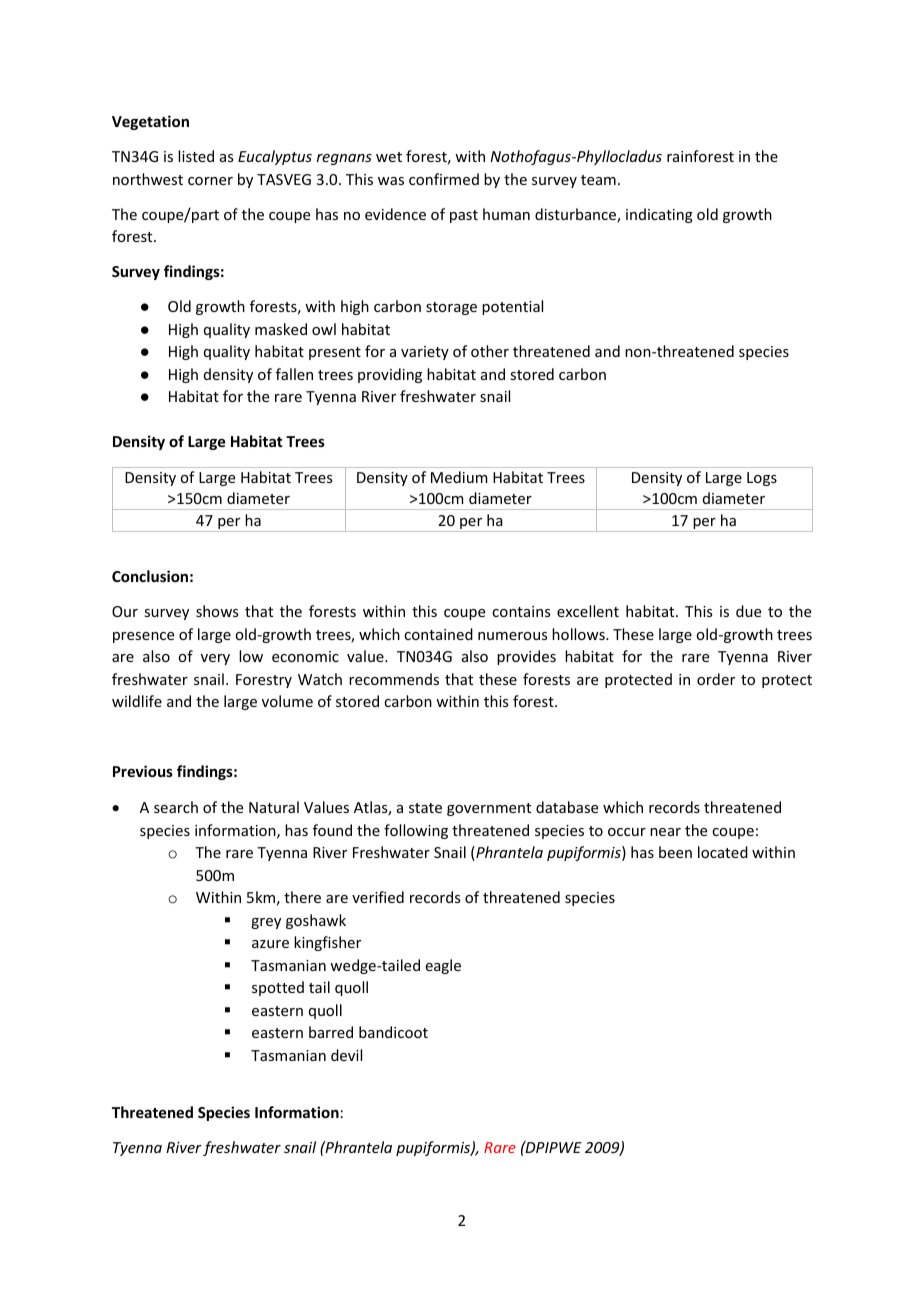 This screenshot has width=924, height=1308. What do you see at coordinates (675, 852) in the screenshot?
I see `been` at bounding box center [675, 852].
